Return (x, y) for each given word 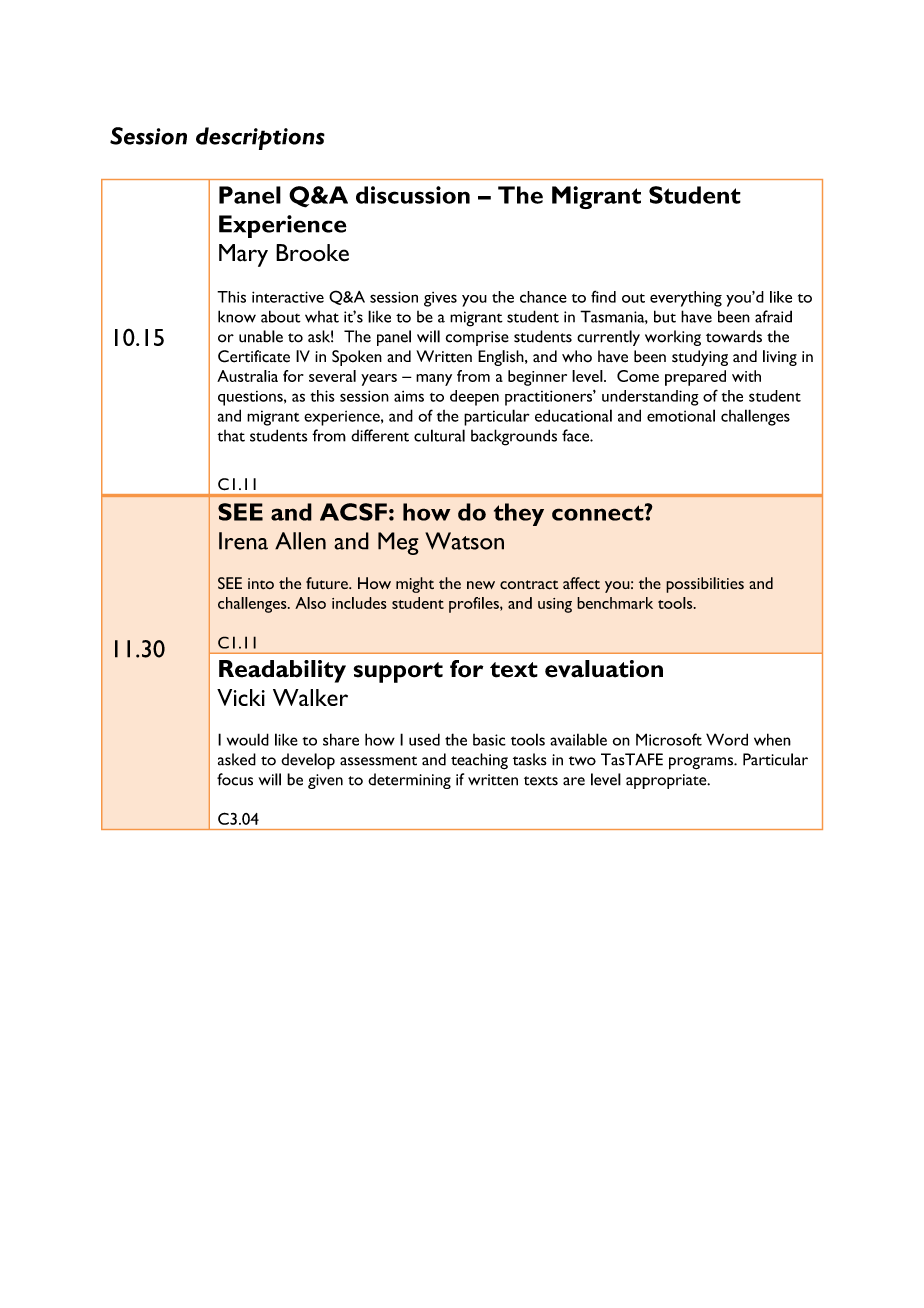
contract (529, 585)
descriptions (260, 138)
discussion (413, 195)
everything (686, 299)
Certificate (254, 356)
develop (308, 761)
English (502, 358)
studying (700, 358)
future (328, 583)
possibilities (705, 585)
